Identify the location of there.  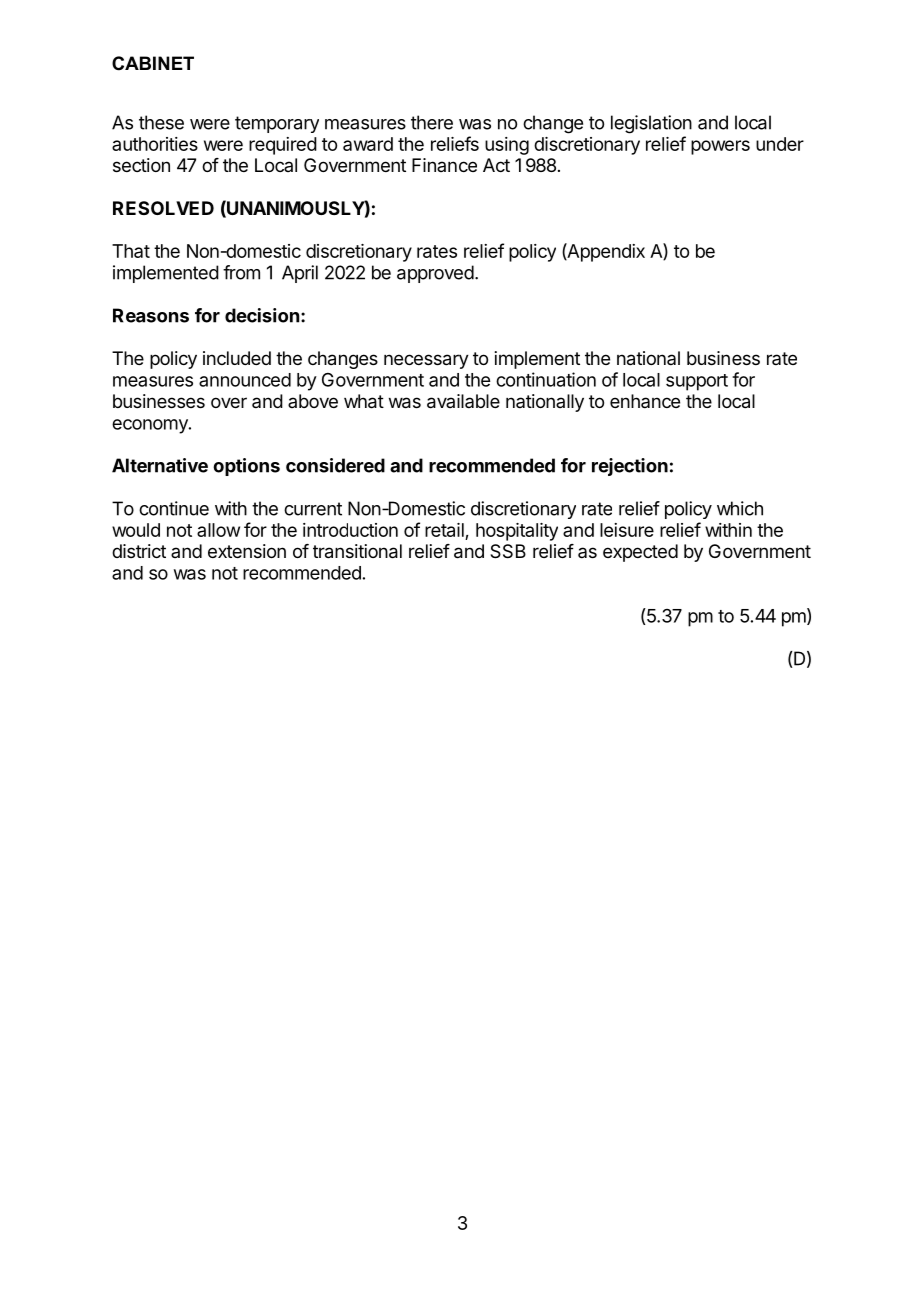
(432, 122).
